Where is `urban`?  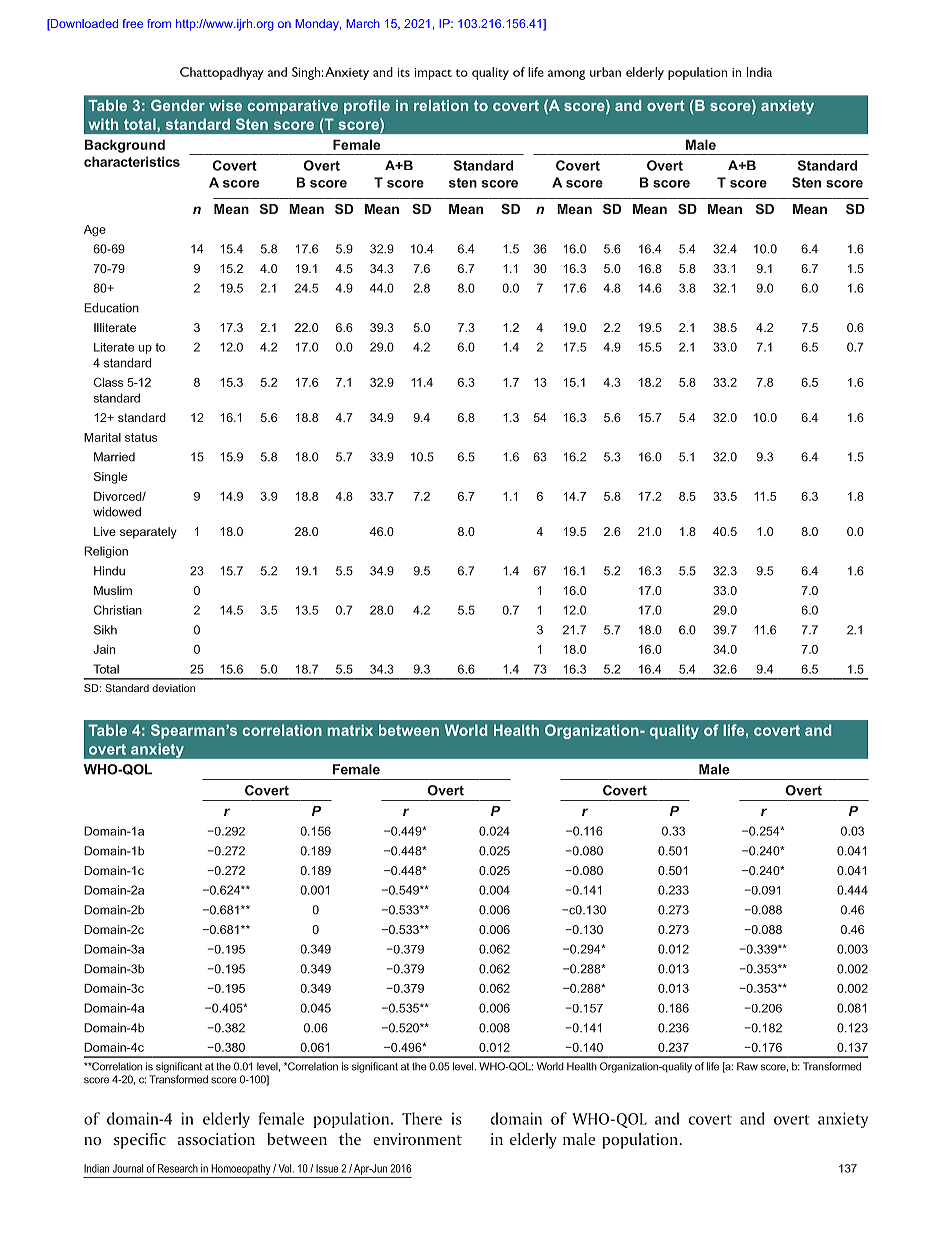 urban is located at coordinates (605, 72).
